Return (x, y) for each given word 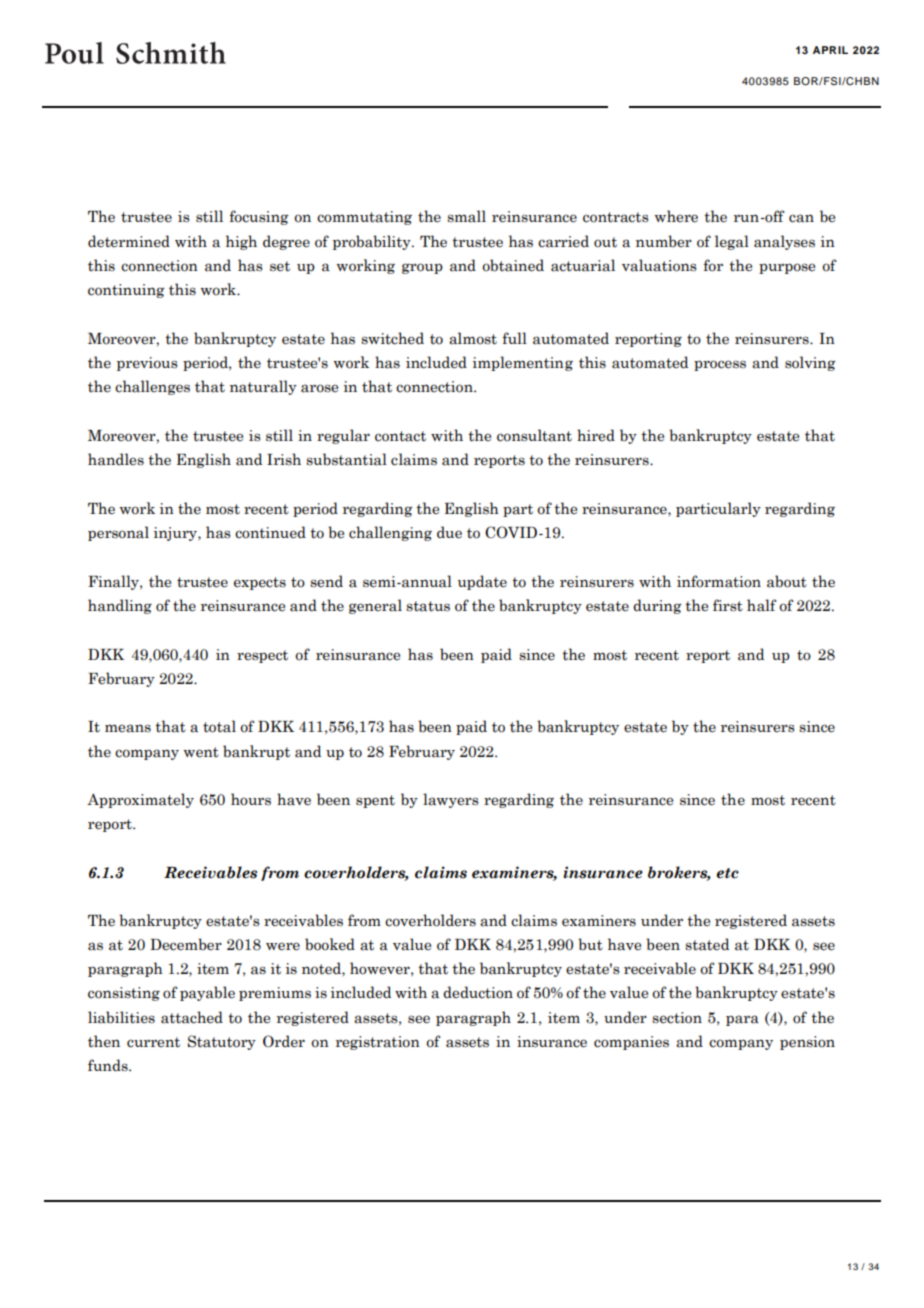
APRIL (830, 50)
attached (192, 1017)
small (466, 216)
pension (807, 1043)
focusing (259, 217)
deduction (478, 992)
